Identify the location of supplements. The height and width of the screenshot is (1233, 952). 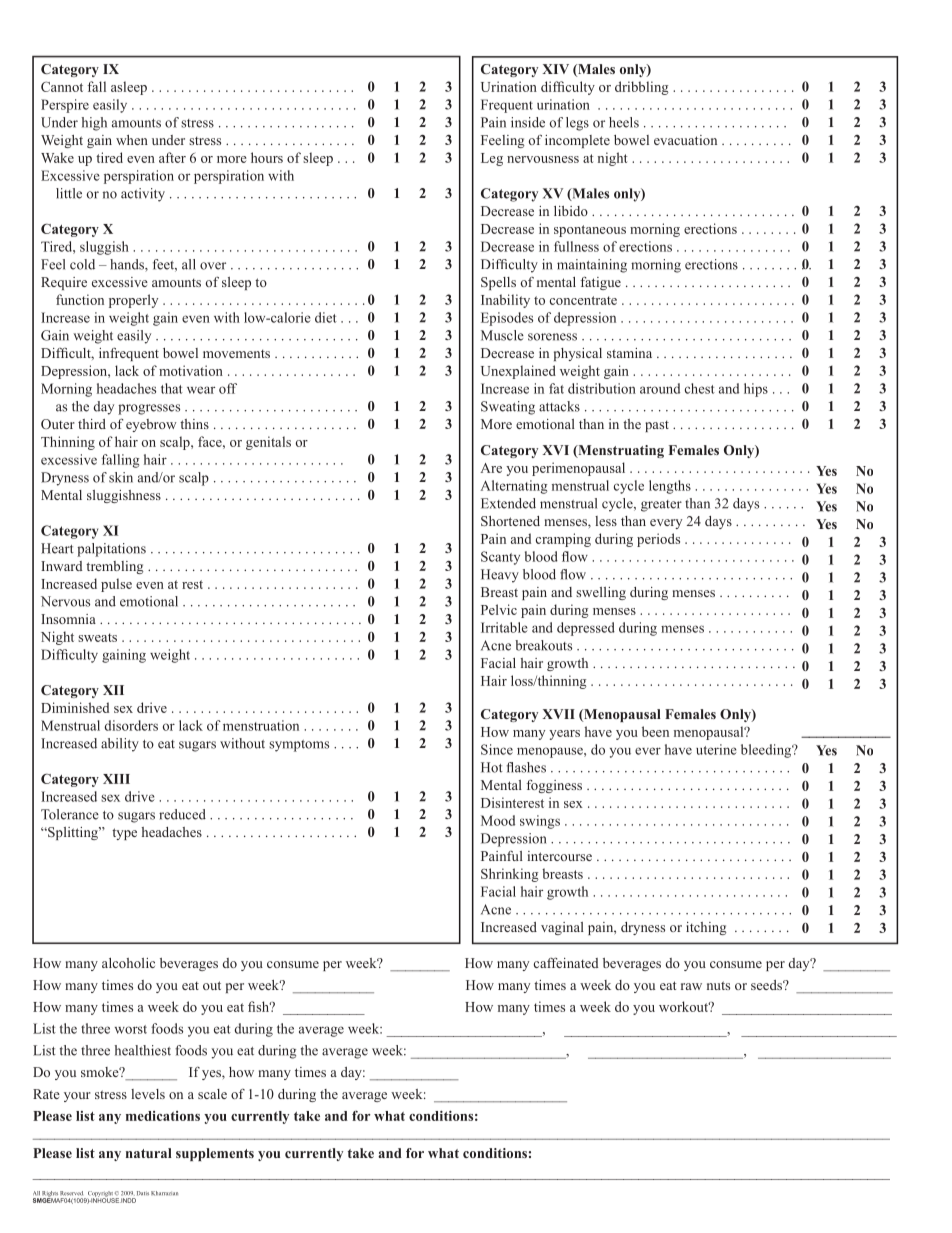
(215, 1154).
